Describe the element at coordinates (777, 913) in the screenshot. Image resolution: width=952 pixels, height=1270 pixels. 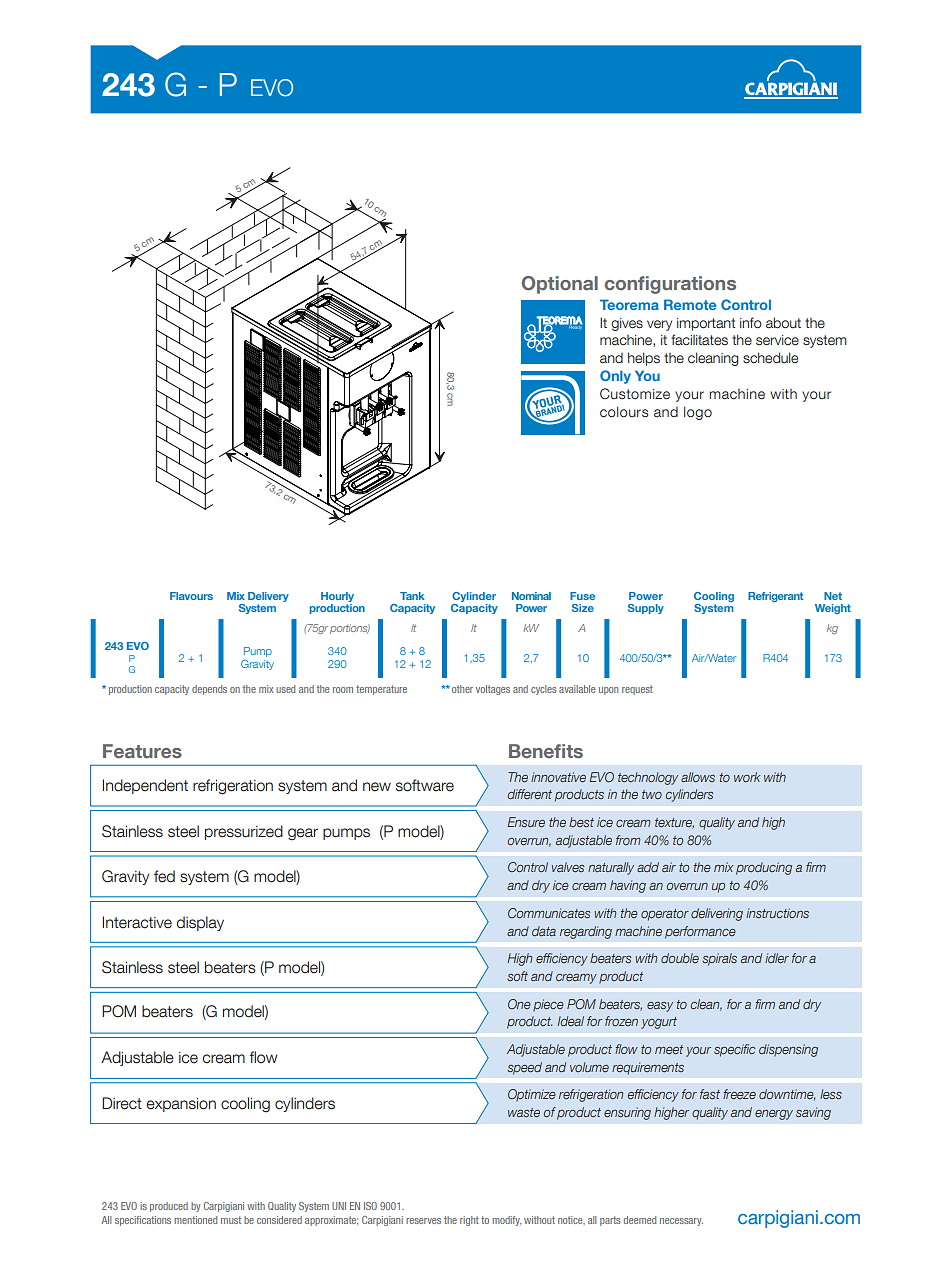
I see `instructions` at that location.
